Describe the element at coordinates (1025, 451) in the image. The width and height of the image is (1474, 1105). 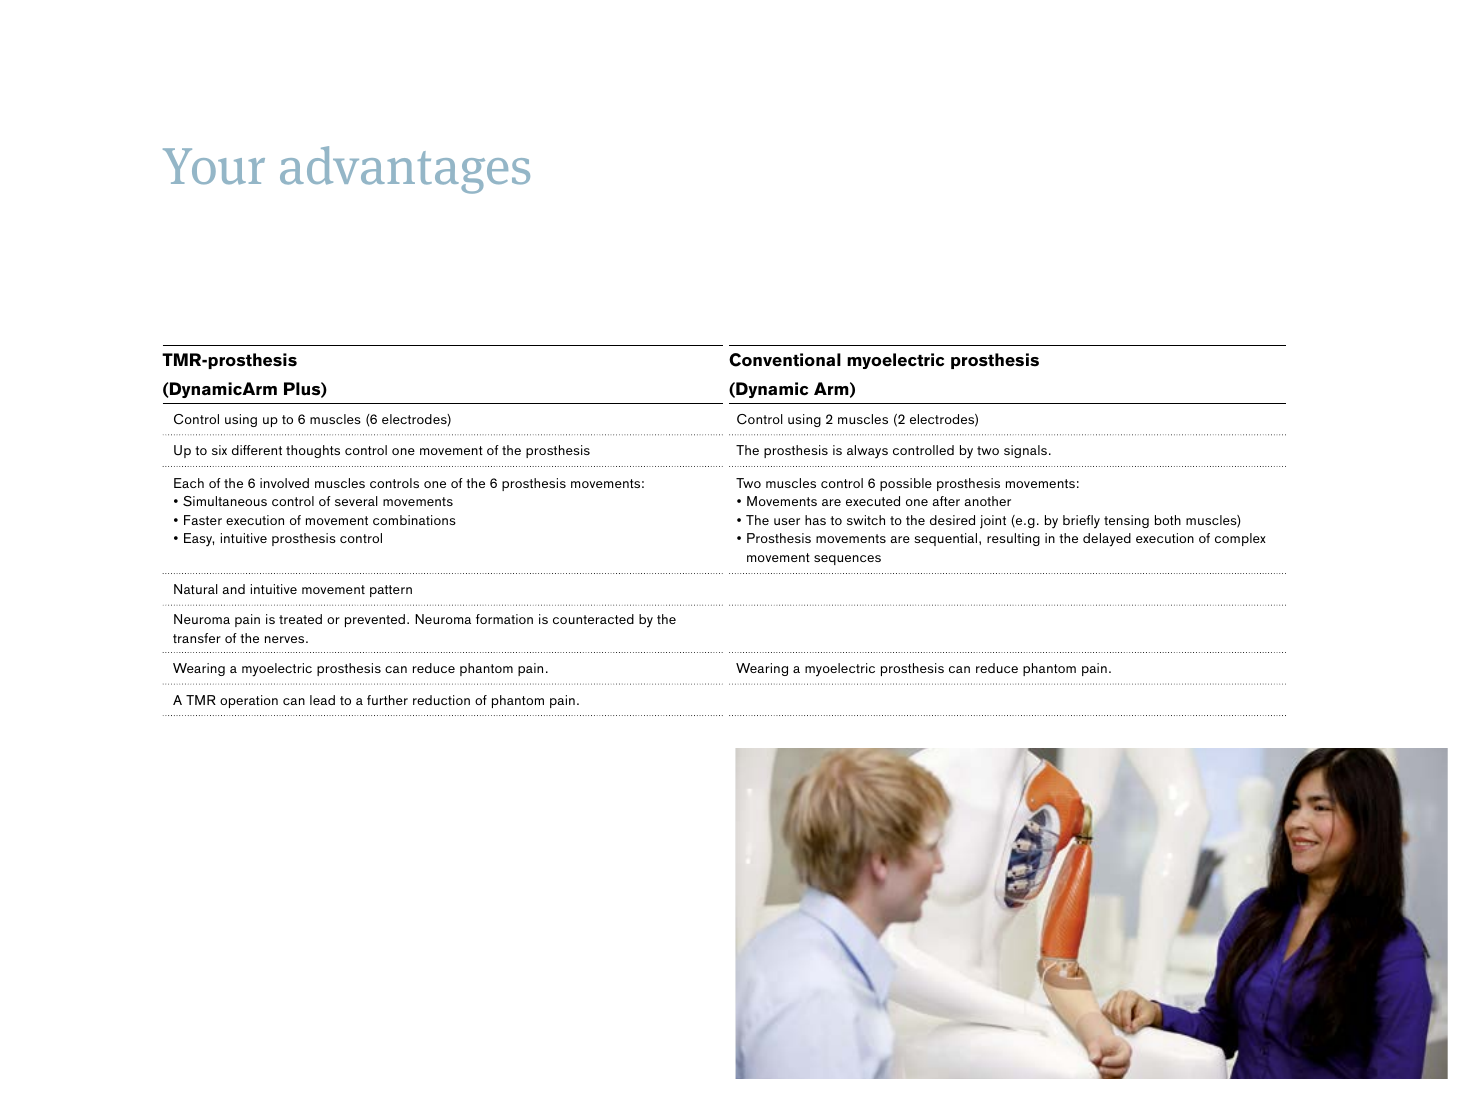
I see `signals` at that location.
